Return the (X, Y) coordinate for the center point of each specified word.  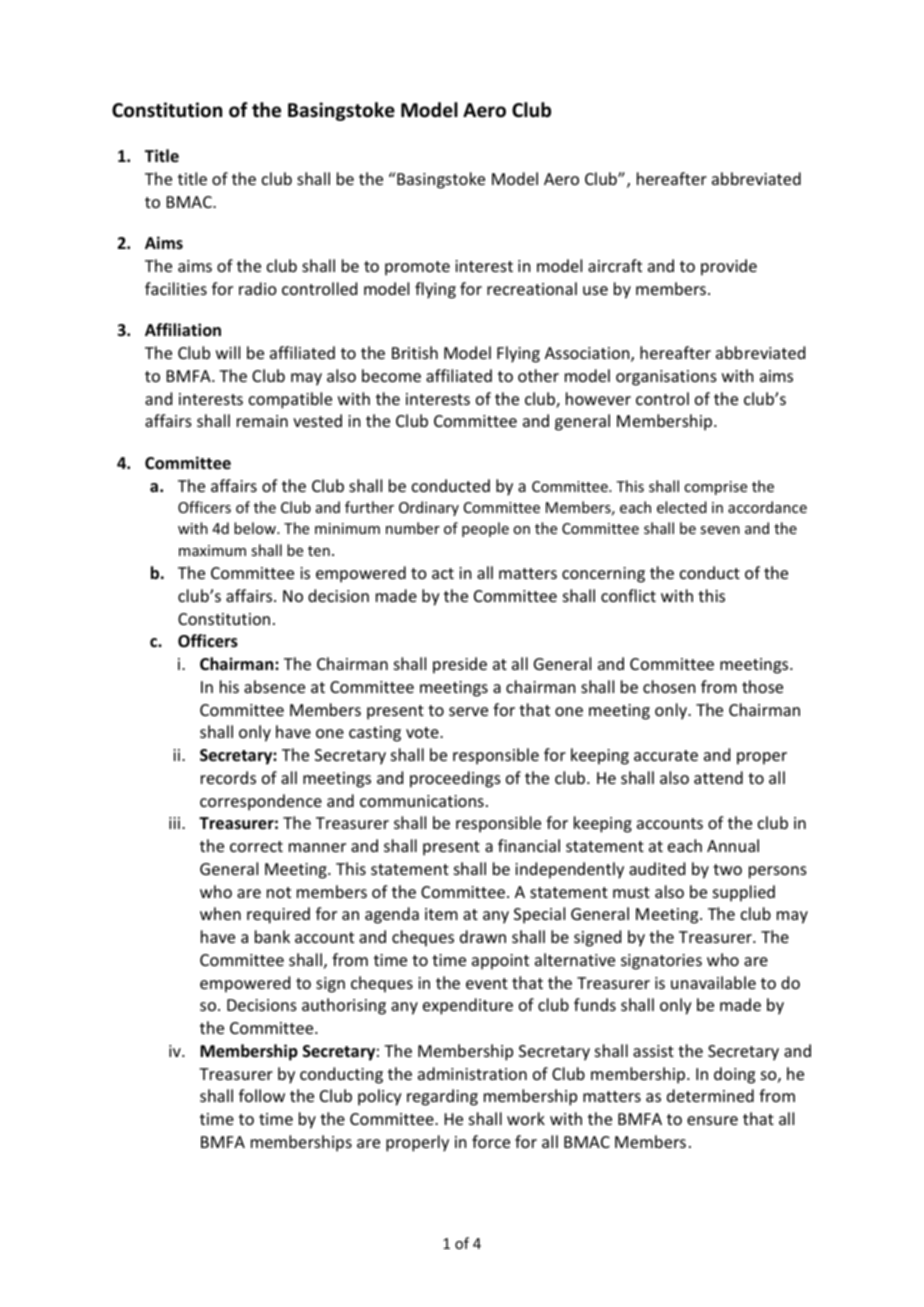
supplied (744, 893)
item (441, 914)
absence (274, 686)
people (485, 529)
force (491, 1141)
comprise (715, 488)
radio (258, 288)
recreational (532, 288)
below (256, 528)
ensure (712, 1120)
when (220, 913)
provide (729, 267)
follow (262, 1095)
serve (468, 711)
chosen (669, 686)
